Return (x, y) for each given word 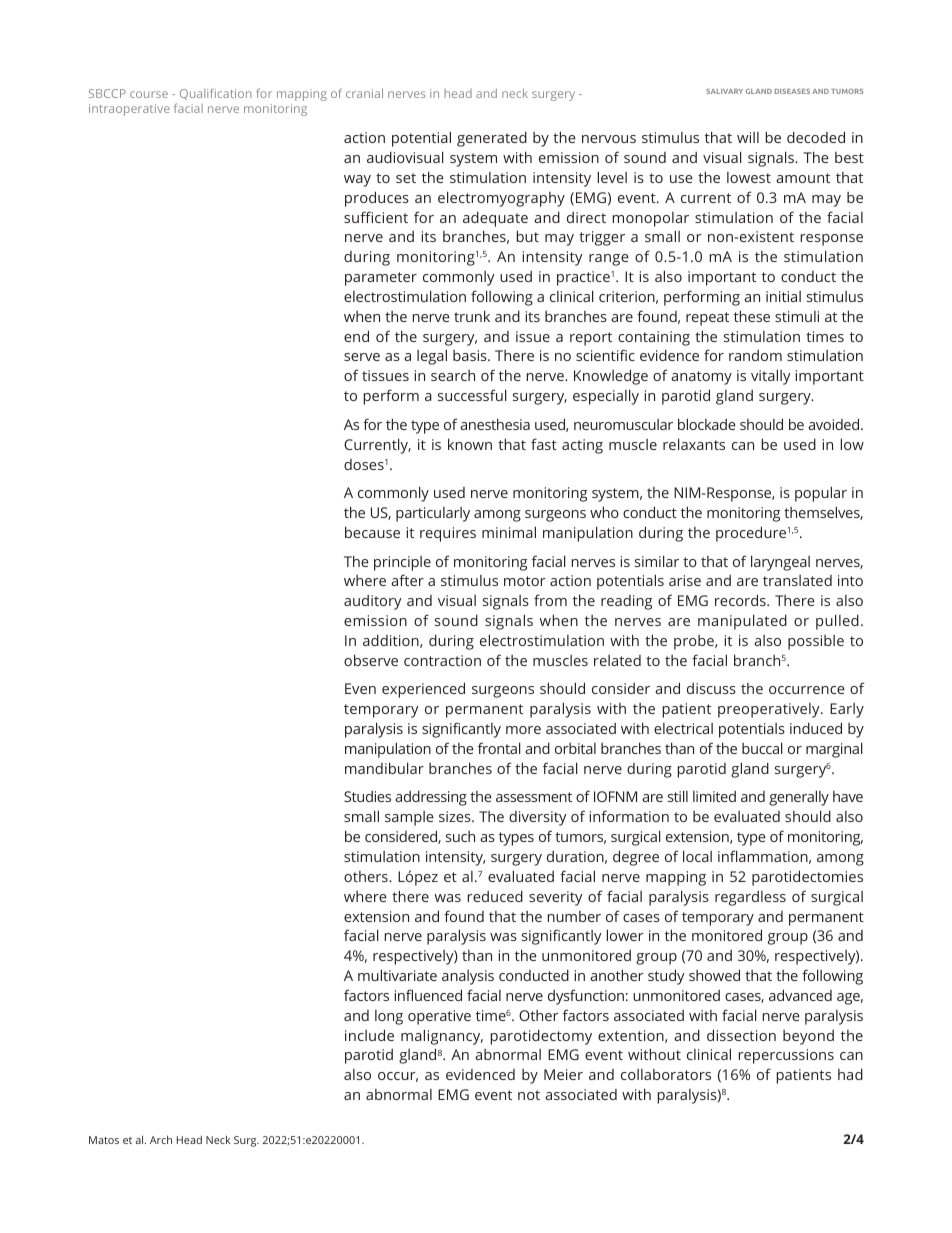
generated (492, 139)
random (755, 355)
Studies (367, 796)
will (748, 137)
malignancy (442, 1037)
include (369, 1035)
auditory (373, 602)
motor (525, 581)
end (356, 336)
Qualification (215, 94)
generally (799, 798)
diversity (538, 818)
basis (471, 355)
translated (797, 580)
